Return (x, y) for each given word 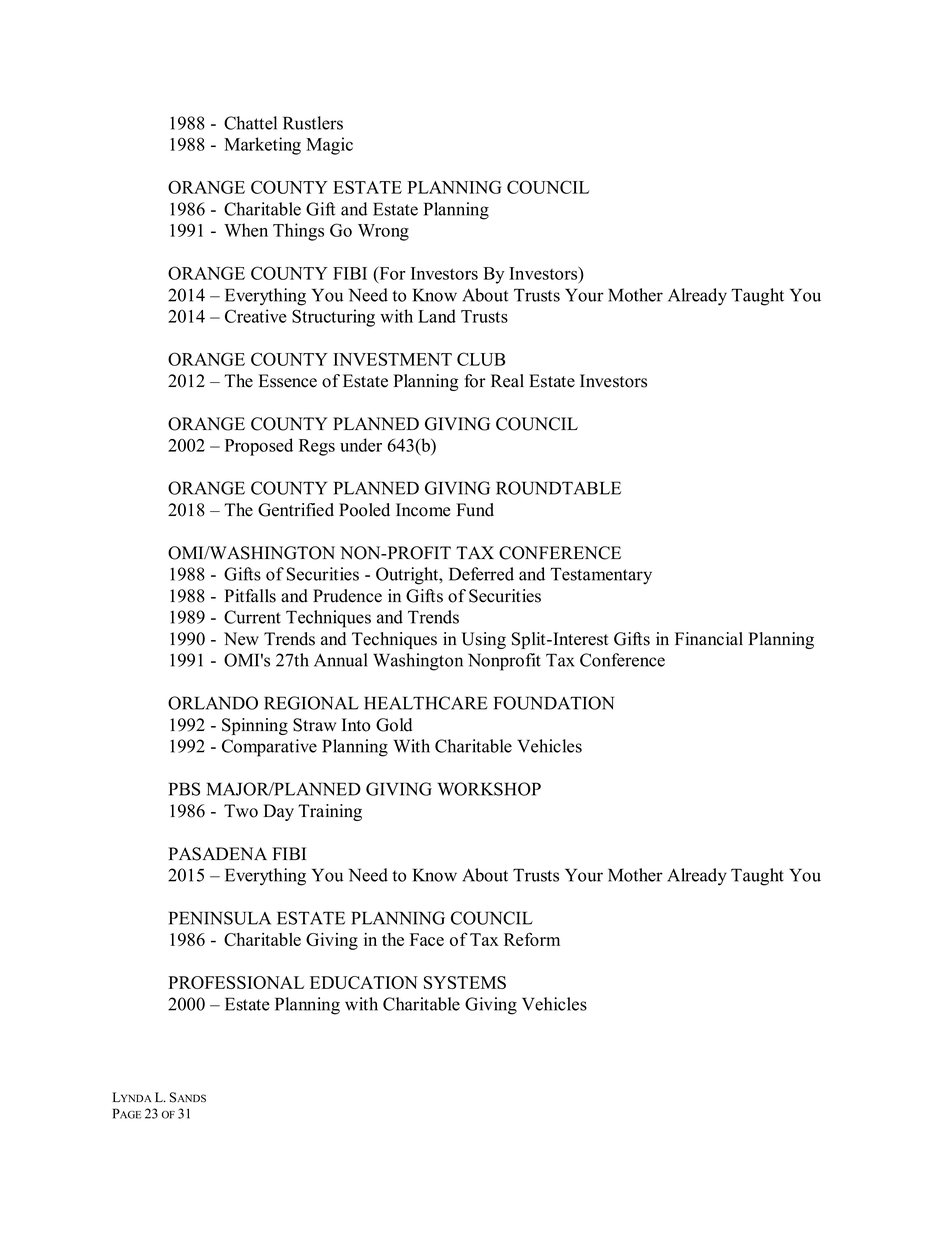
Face (427, 939)
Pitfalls (250, 596)
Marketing (262, 146)
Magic (329, 146)
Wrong (383, 232)
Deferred (481, 574)
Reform (532, 939)
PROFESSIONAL (236, 982)
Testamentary (601, 576)
